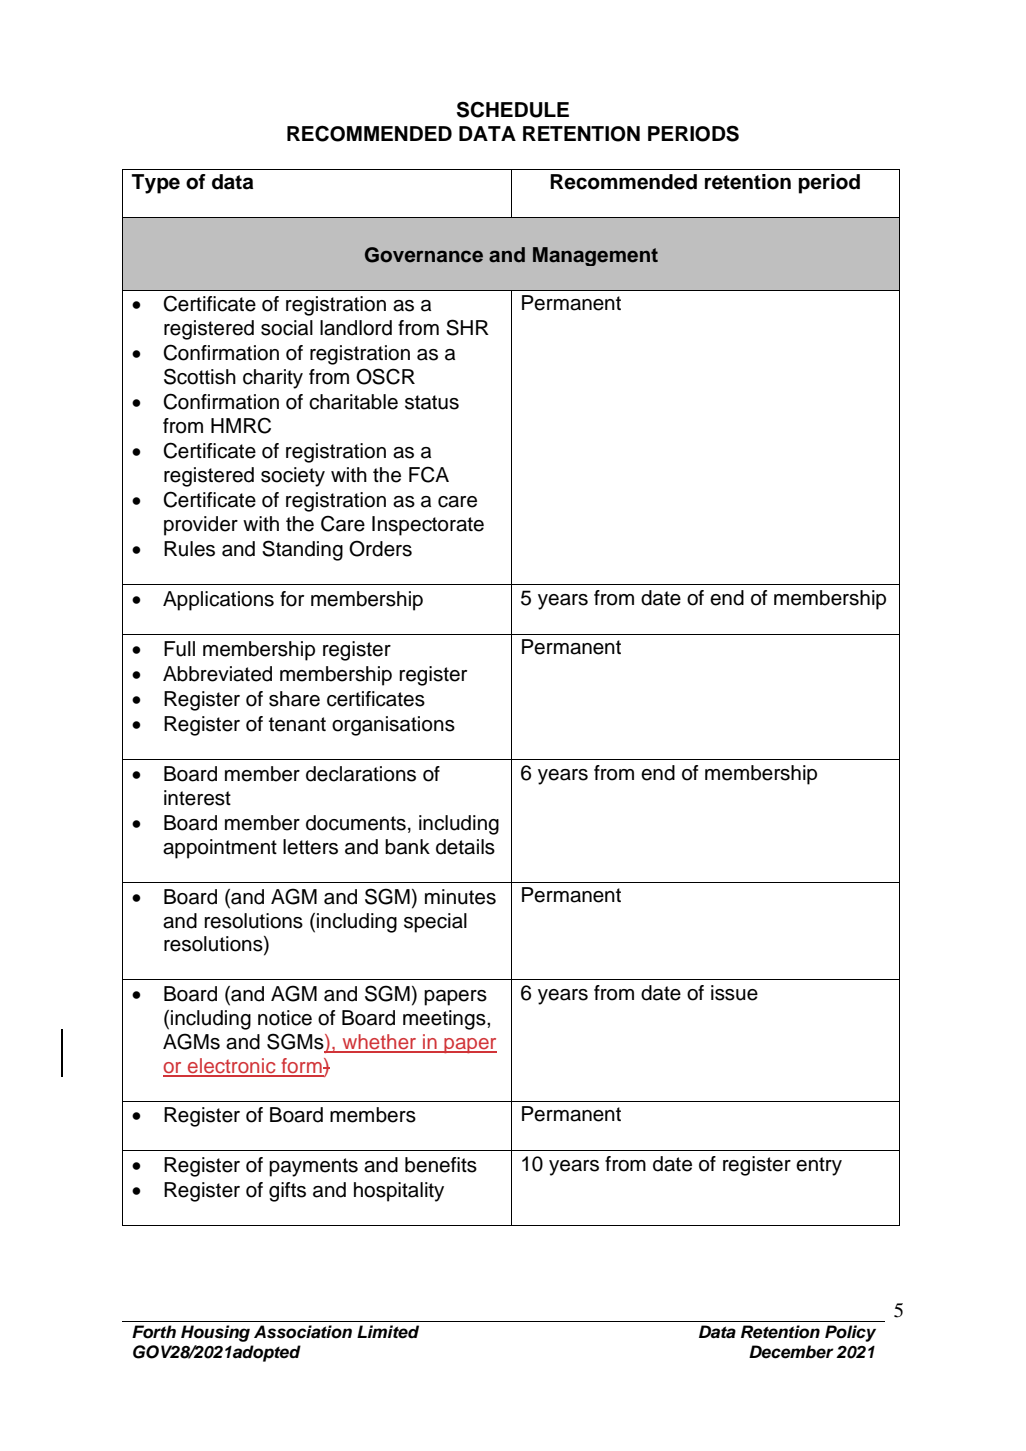 The image size is (1026, 1451). I want to click on SCHEDULE, so click(513, 109).
